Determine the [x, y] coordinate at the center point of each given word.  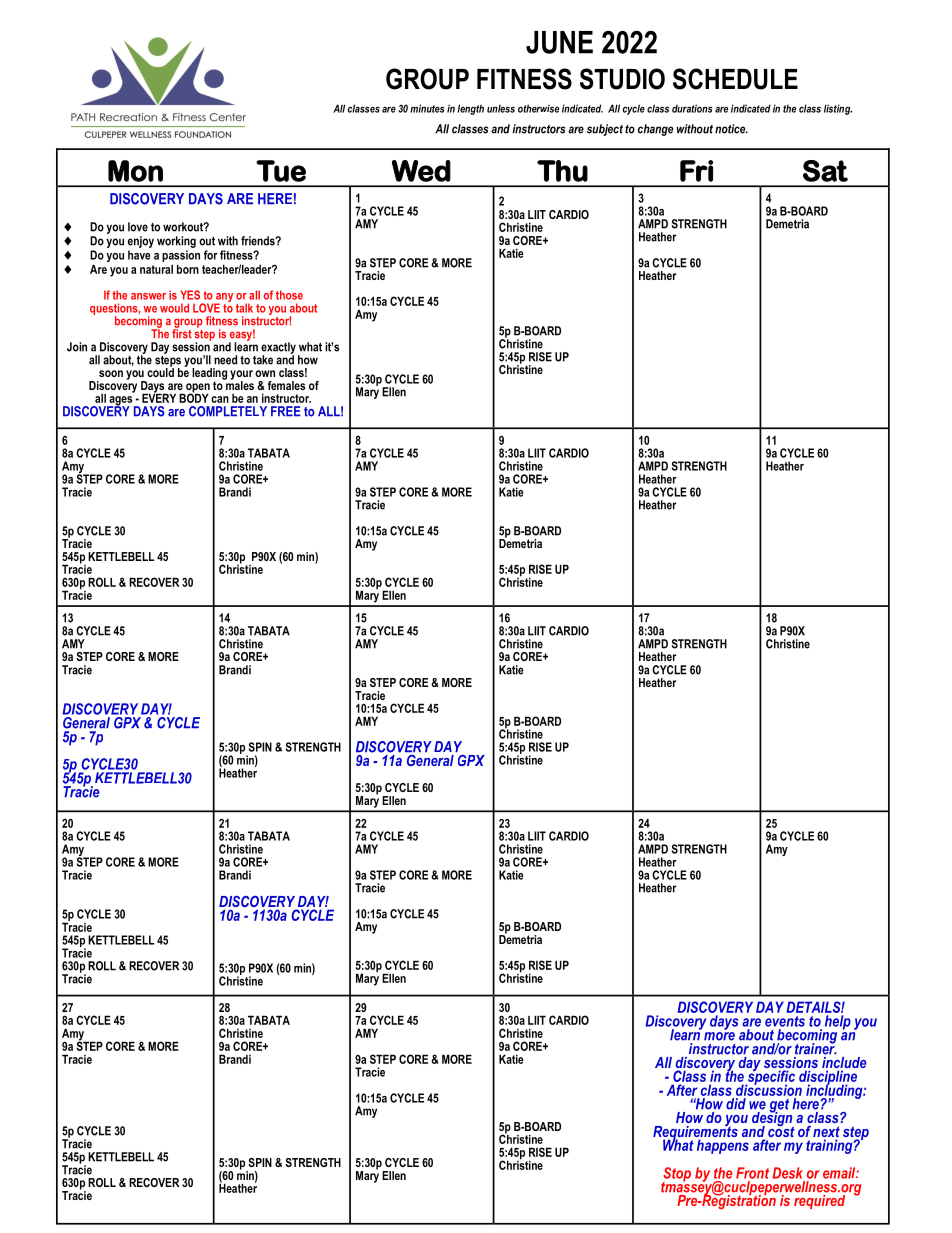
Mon [135, 171]
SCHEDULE [735, 79]
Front [752, 1173]
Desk [787, 1173]
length [470, 109]
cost [781, 1130]
